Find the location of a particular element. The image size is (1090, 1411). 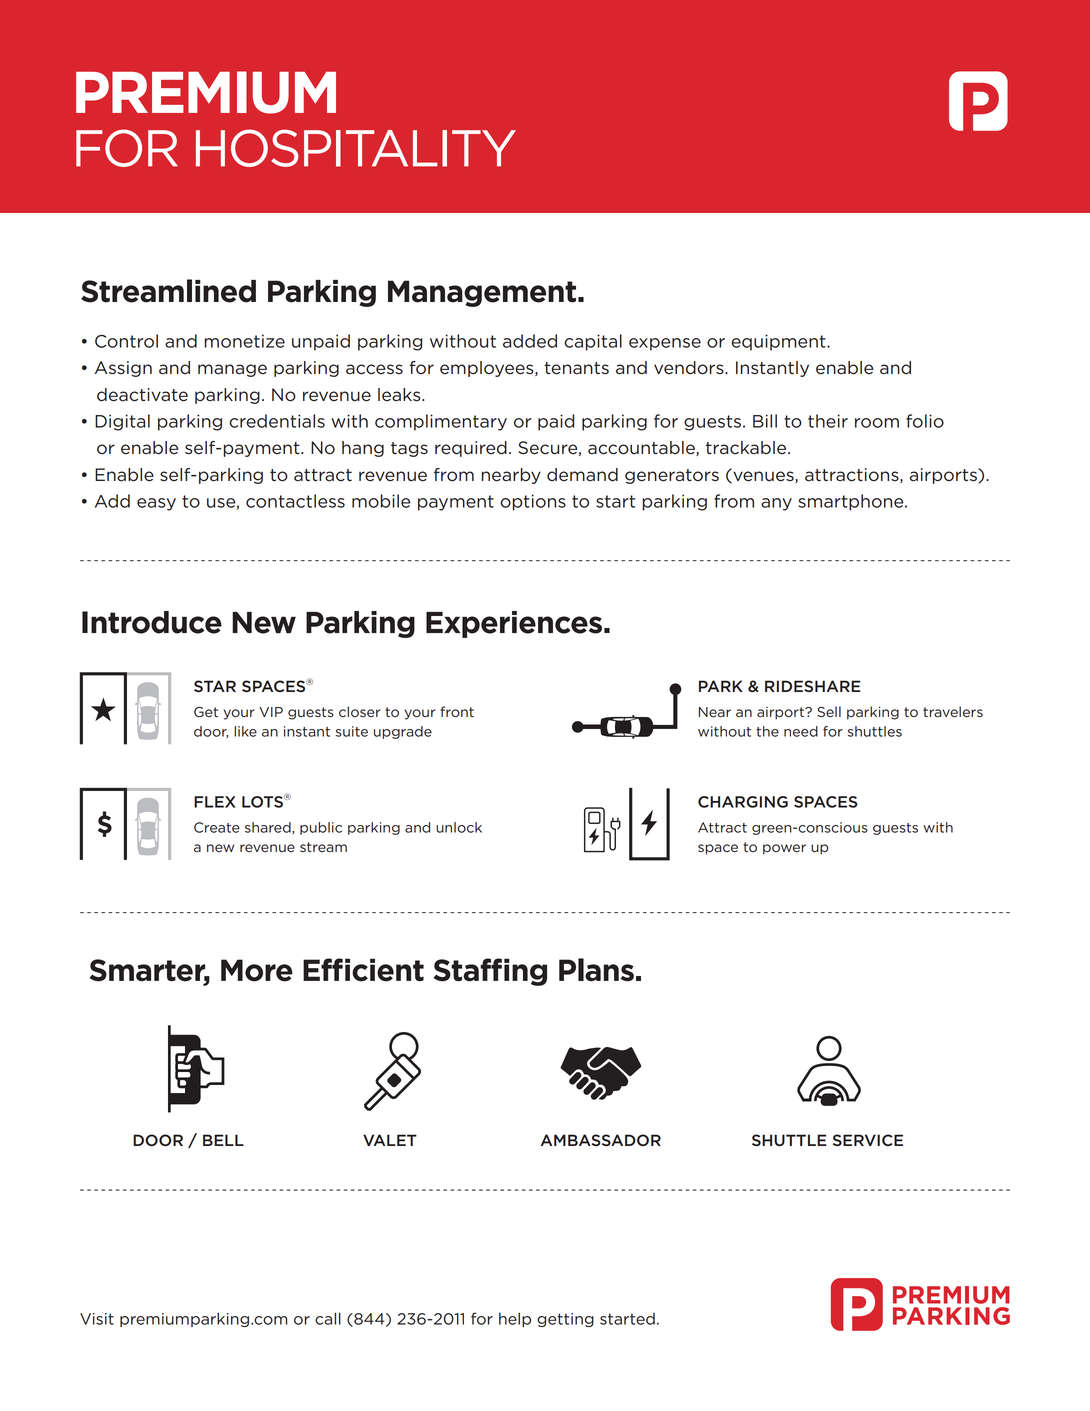

help is located at coordinates (515, 1319).
